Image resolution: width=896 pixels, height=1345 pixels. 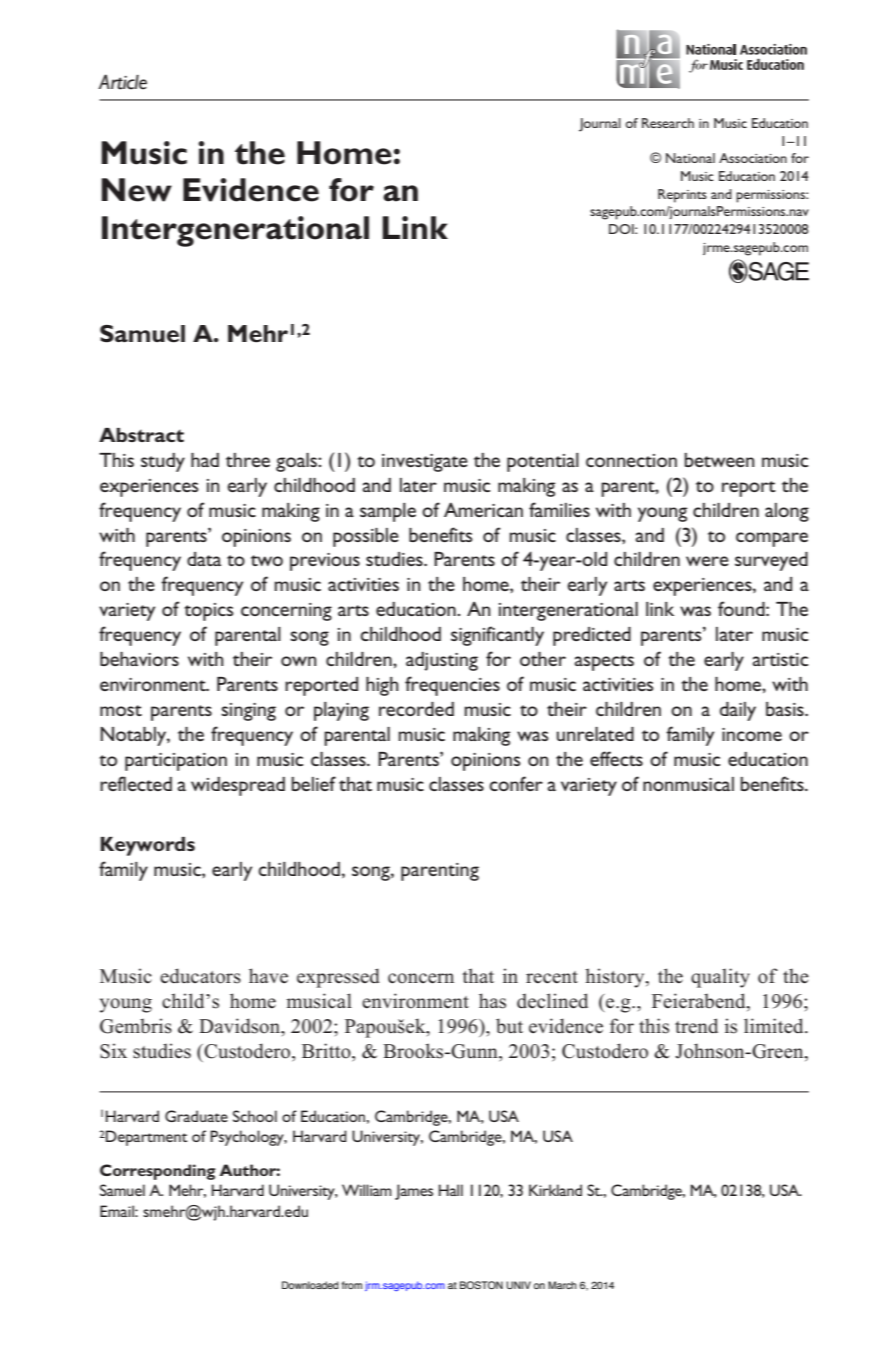 What do you see at coordinates (136, 190) in the screenshot?
I see `New` at bounding box center [136, 190].
